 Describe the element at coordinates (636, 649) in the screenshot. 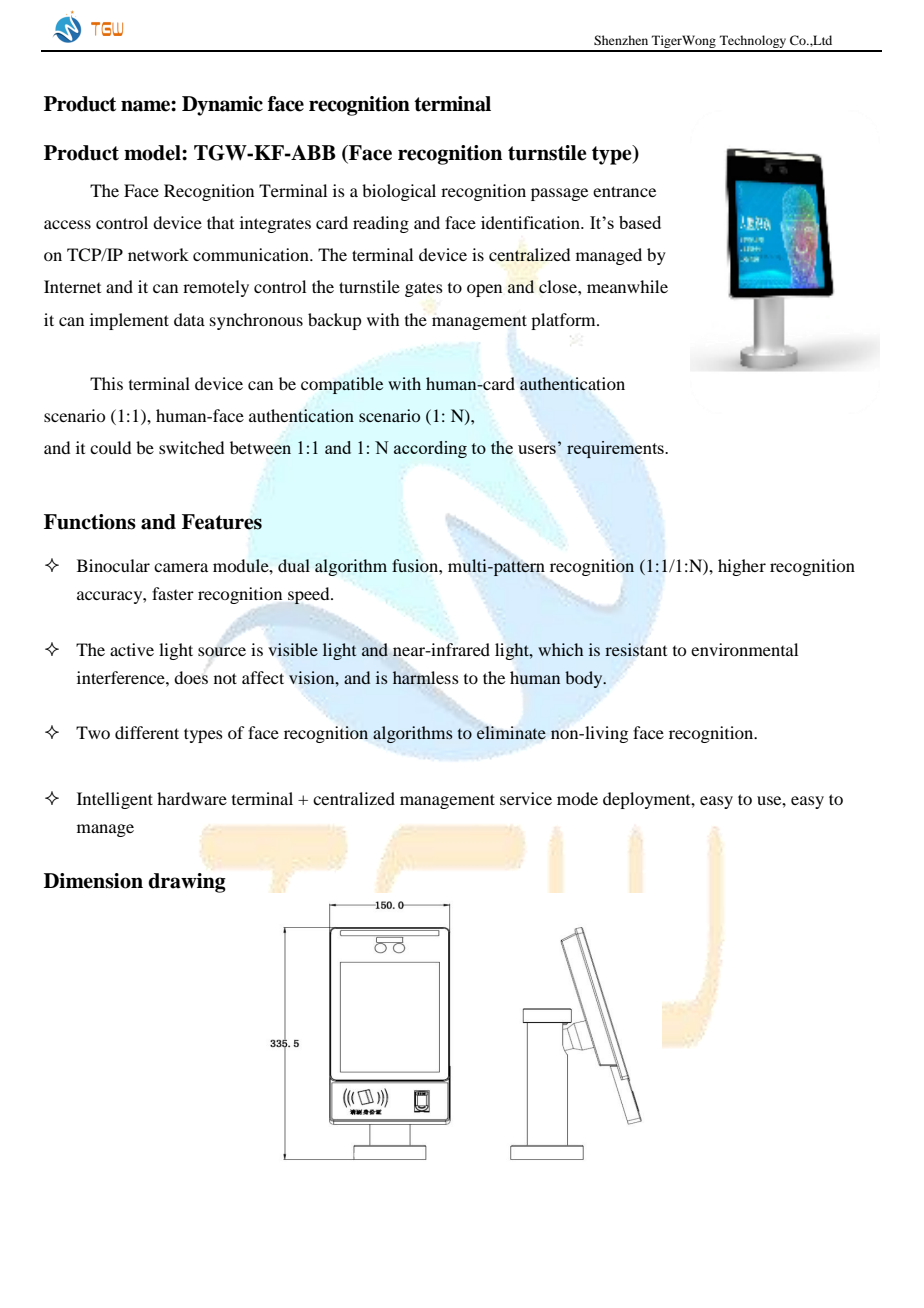

I see `resistant` at that location.
